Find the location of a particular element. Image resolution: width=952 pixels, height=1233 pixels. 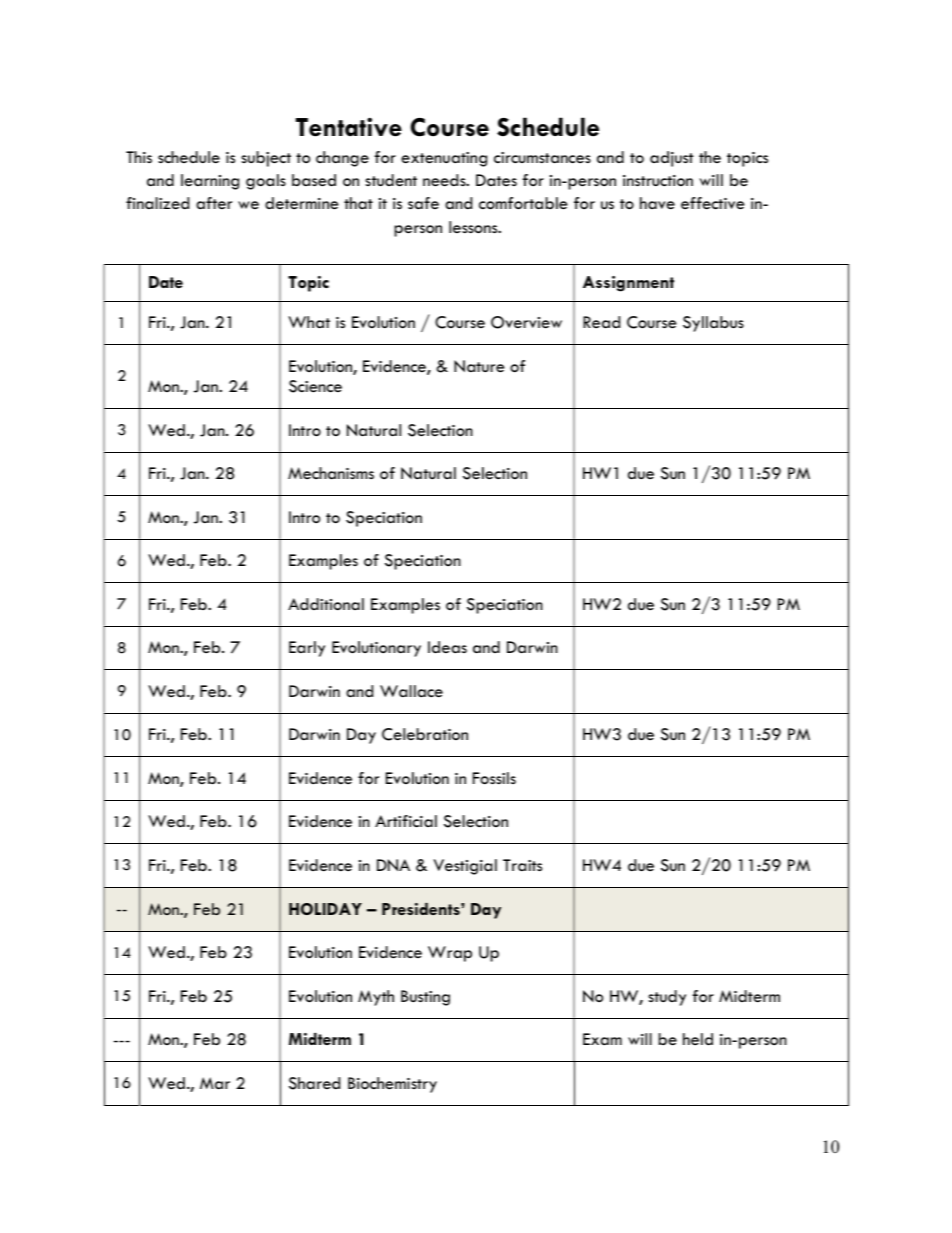

Wallace is located at coordinates (411, 691).
